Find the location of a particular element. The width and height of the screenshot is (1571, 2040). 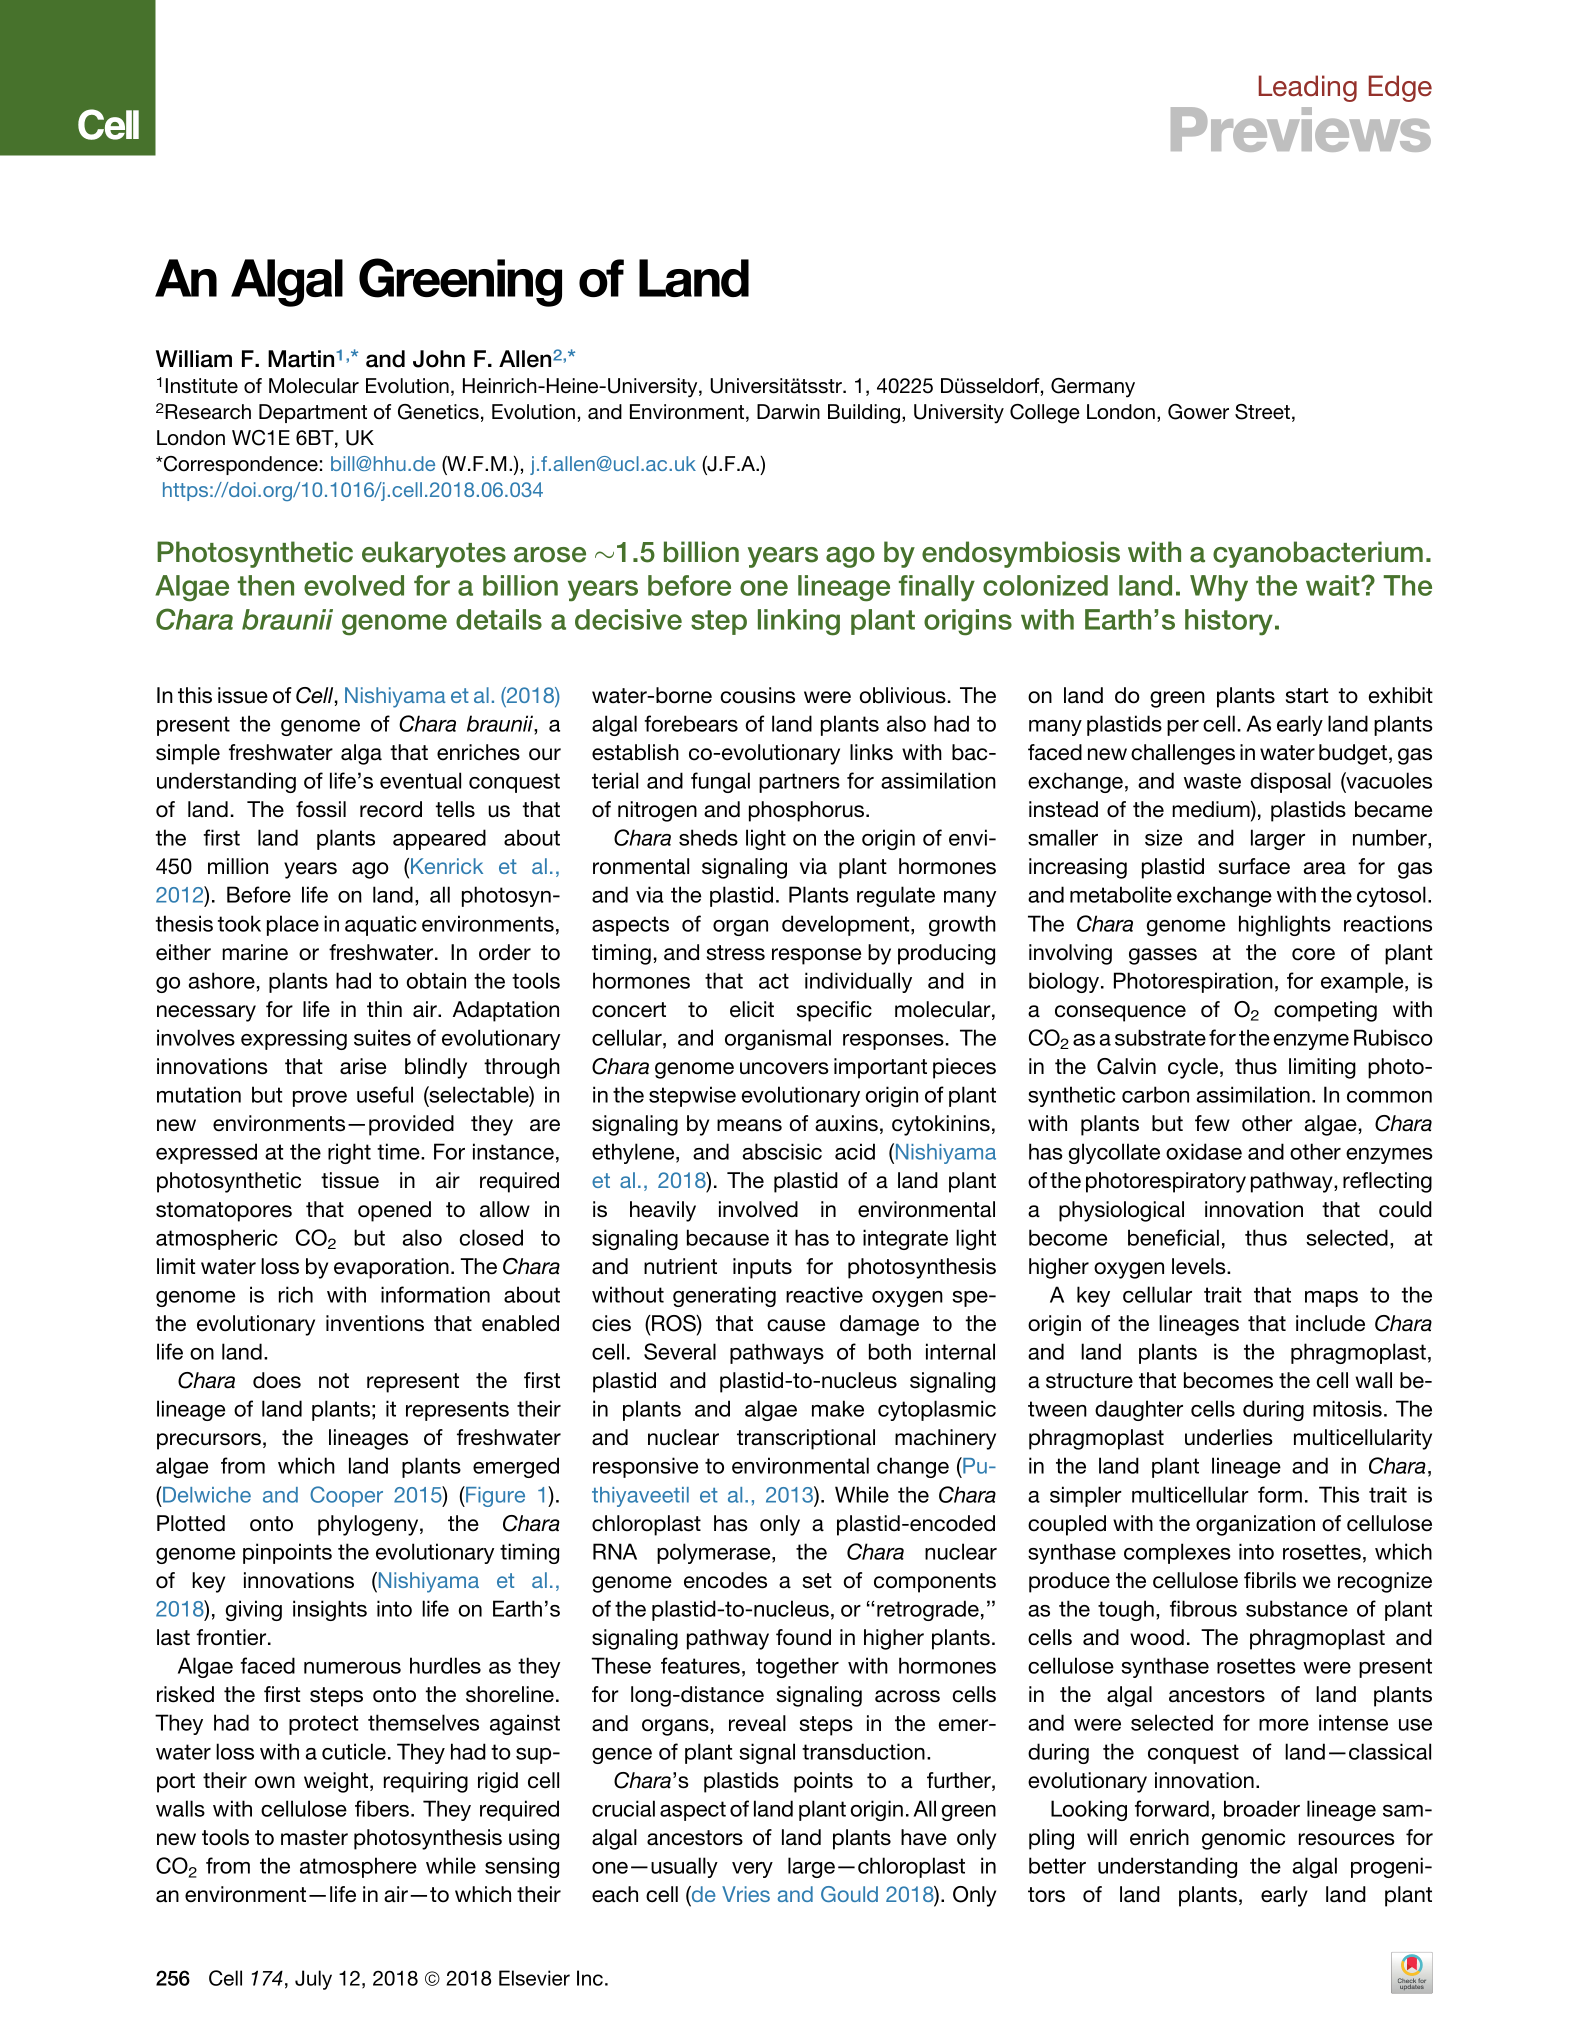

genomic is located at coordinates (1243, 1839).
